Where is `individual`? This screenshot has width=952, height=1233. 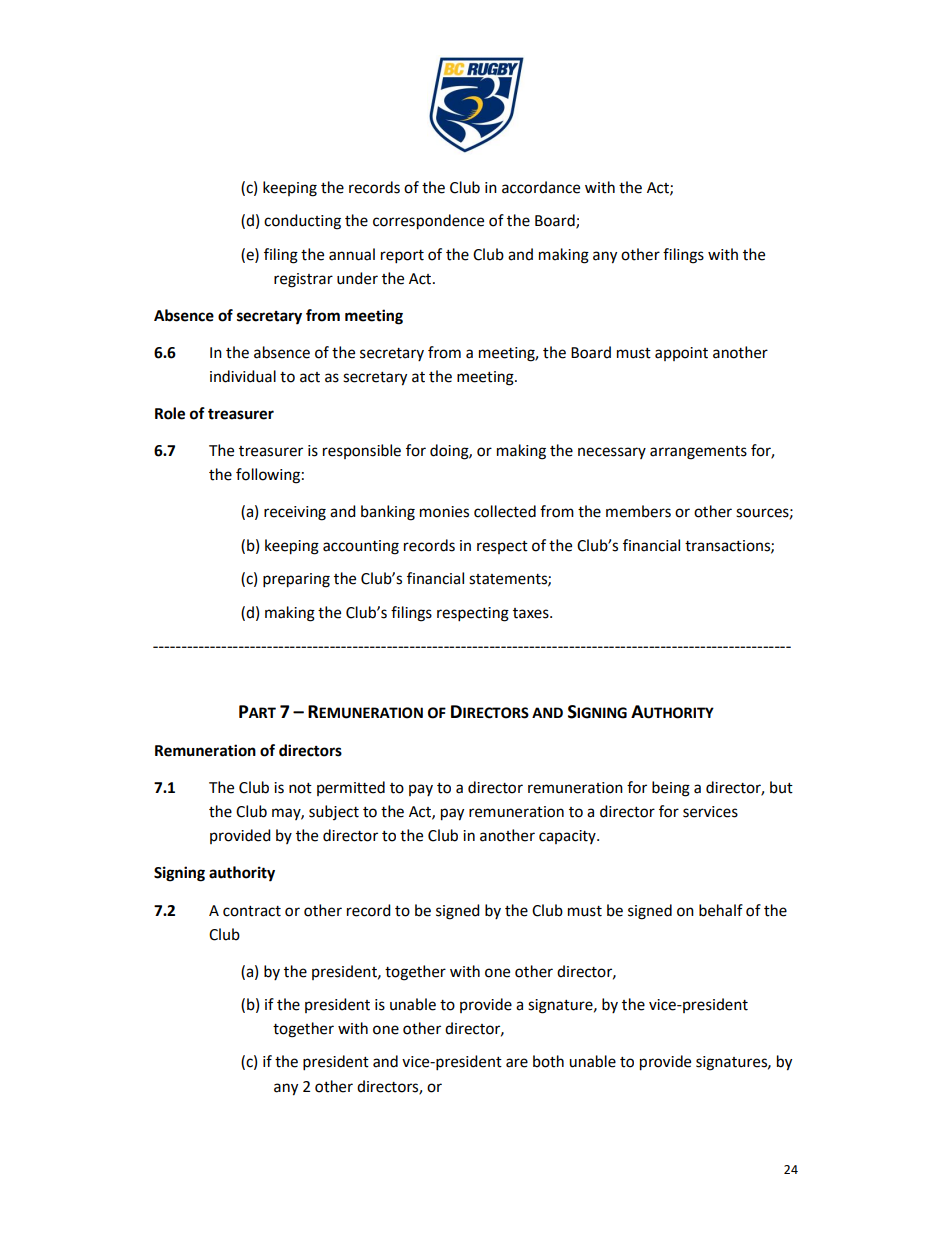
individual is located at coordinates (243, 376).
